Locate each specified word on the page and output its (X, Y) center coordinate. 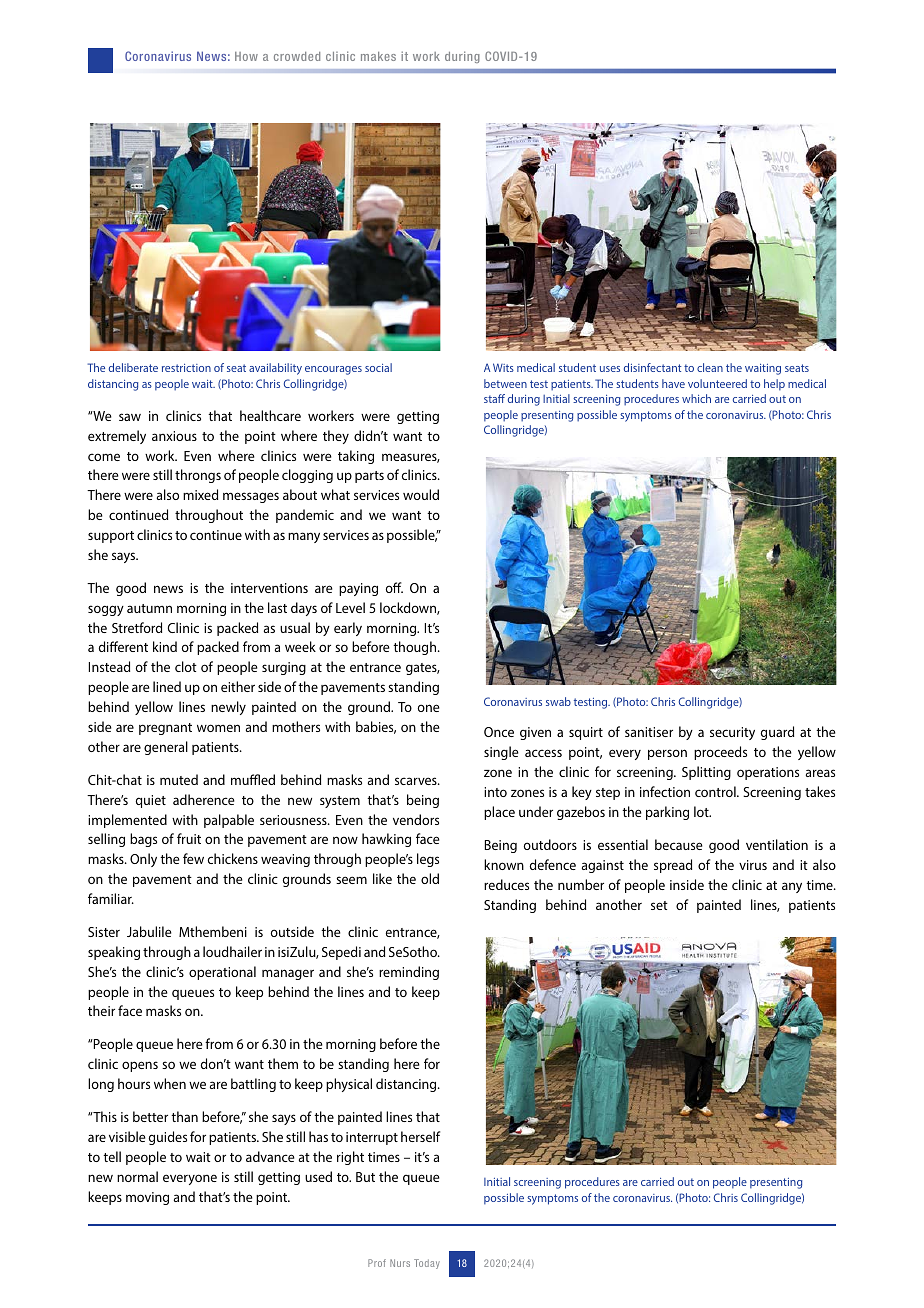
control (716, 791)
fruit (189, 838)
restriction (186, 368)
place (499, 813)
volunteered (717, 383)
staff (494, 398)
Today (427, 1264)
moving (147, 1198)
